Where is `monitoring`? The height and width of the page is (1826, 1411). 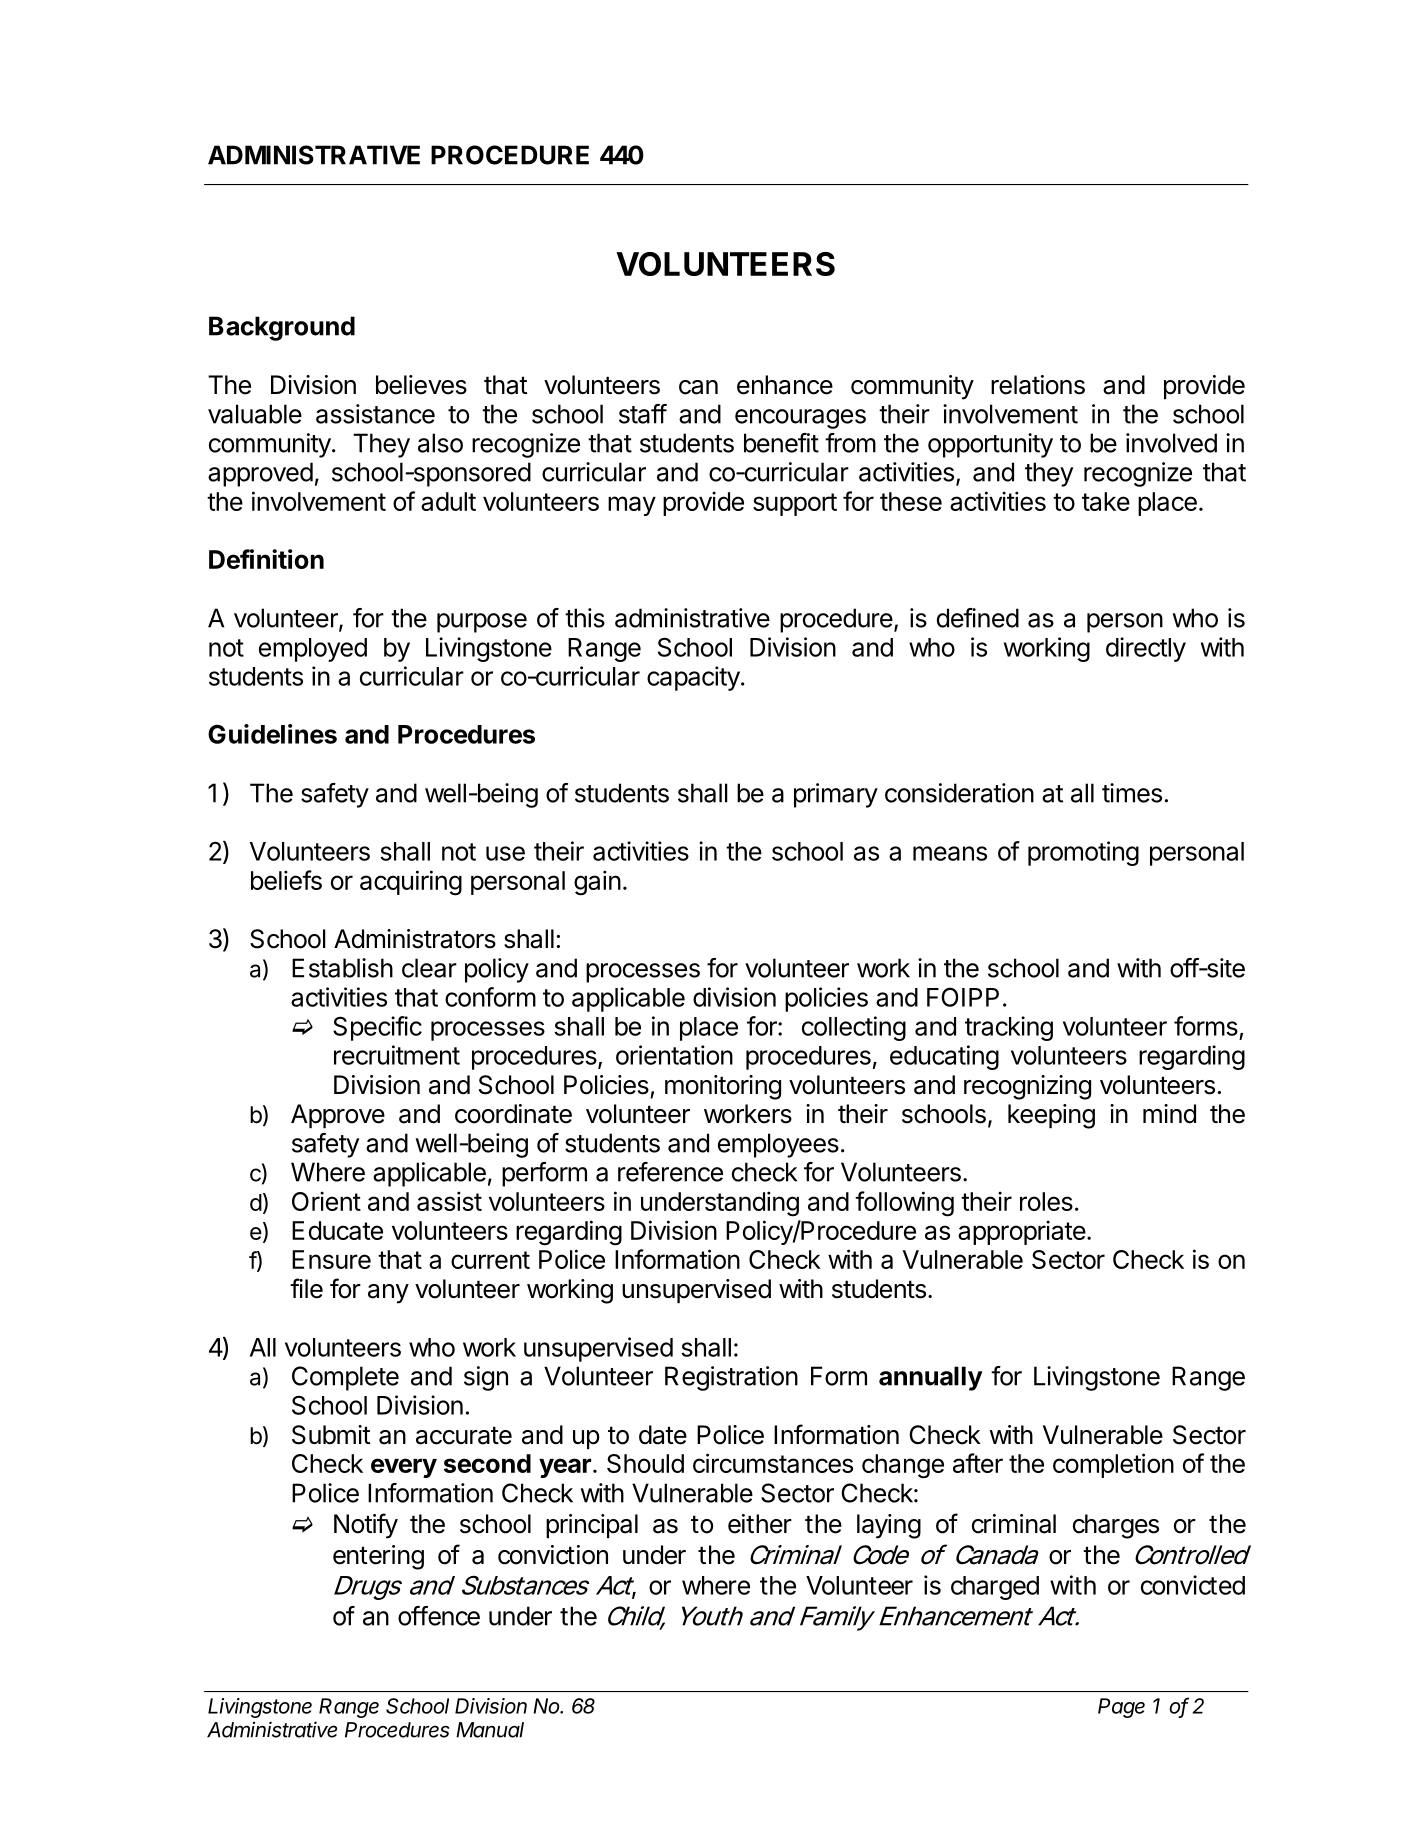 monitoring is located at coordinates (723, 1087).
